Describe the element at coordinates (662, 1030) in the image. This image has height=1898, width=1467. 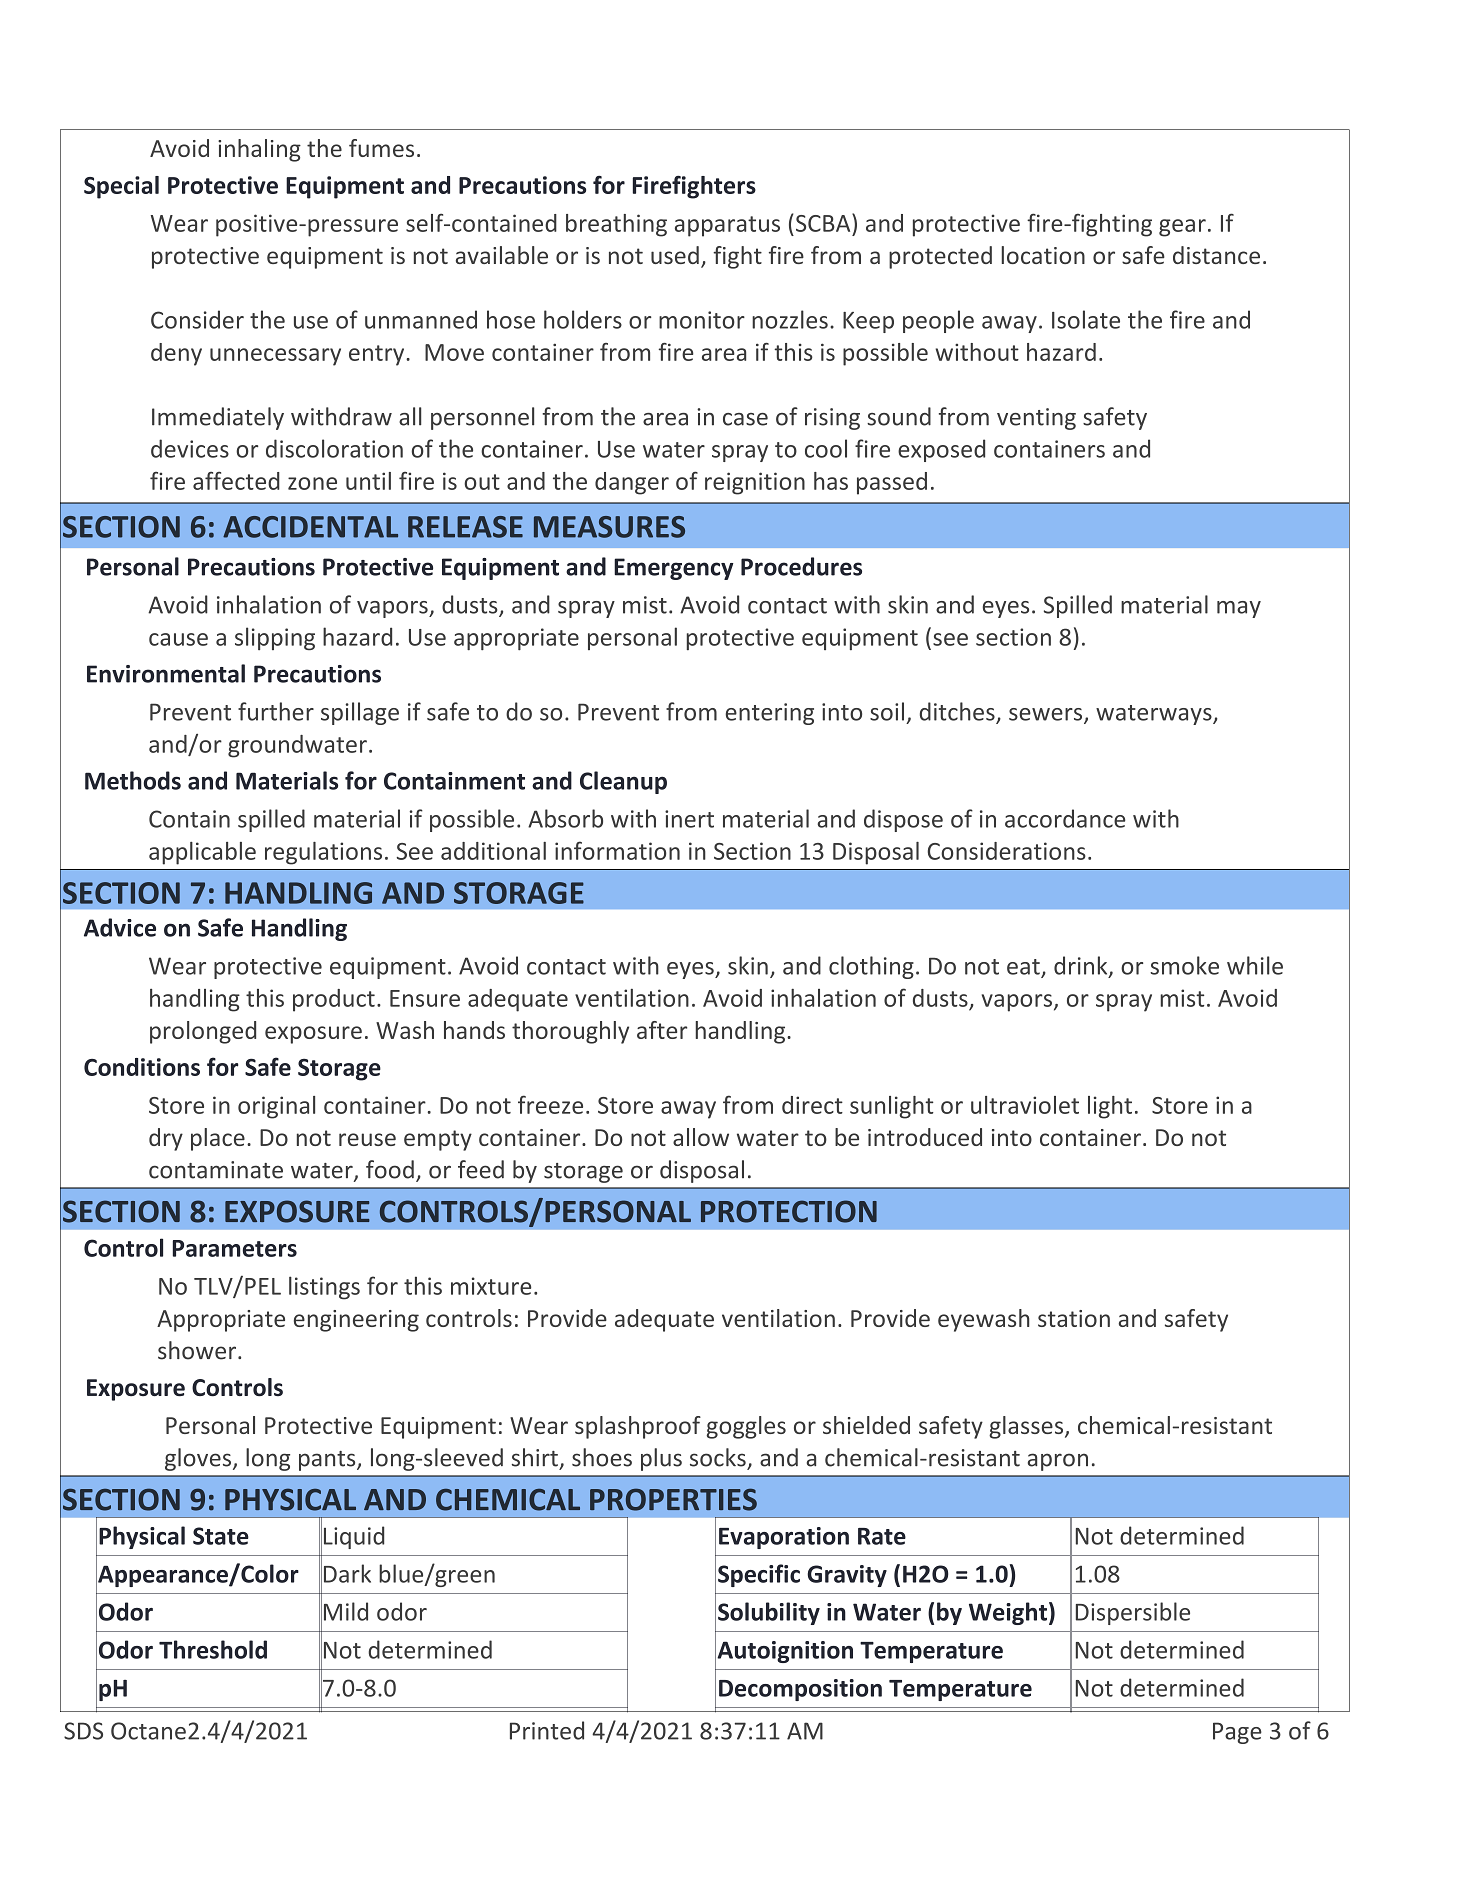
I see `after` at that location.
